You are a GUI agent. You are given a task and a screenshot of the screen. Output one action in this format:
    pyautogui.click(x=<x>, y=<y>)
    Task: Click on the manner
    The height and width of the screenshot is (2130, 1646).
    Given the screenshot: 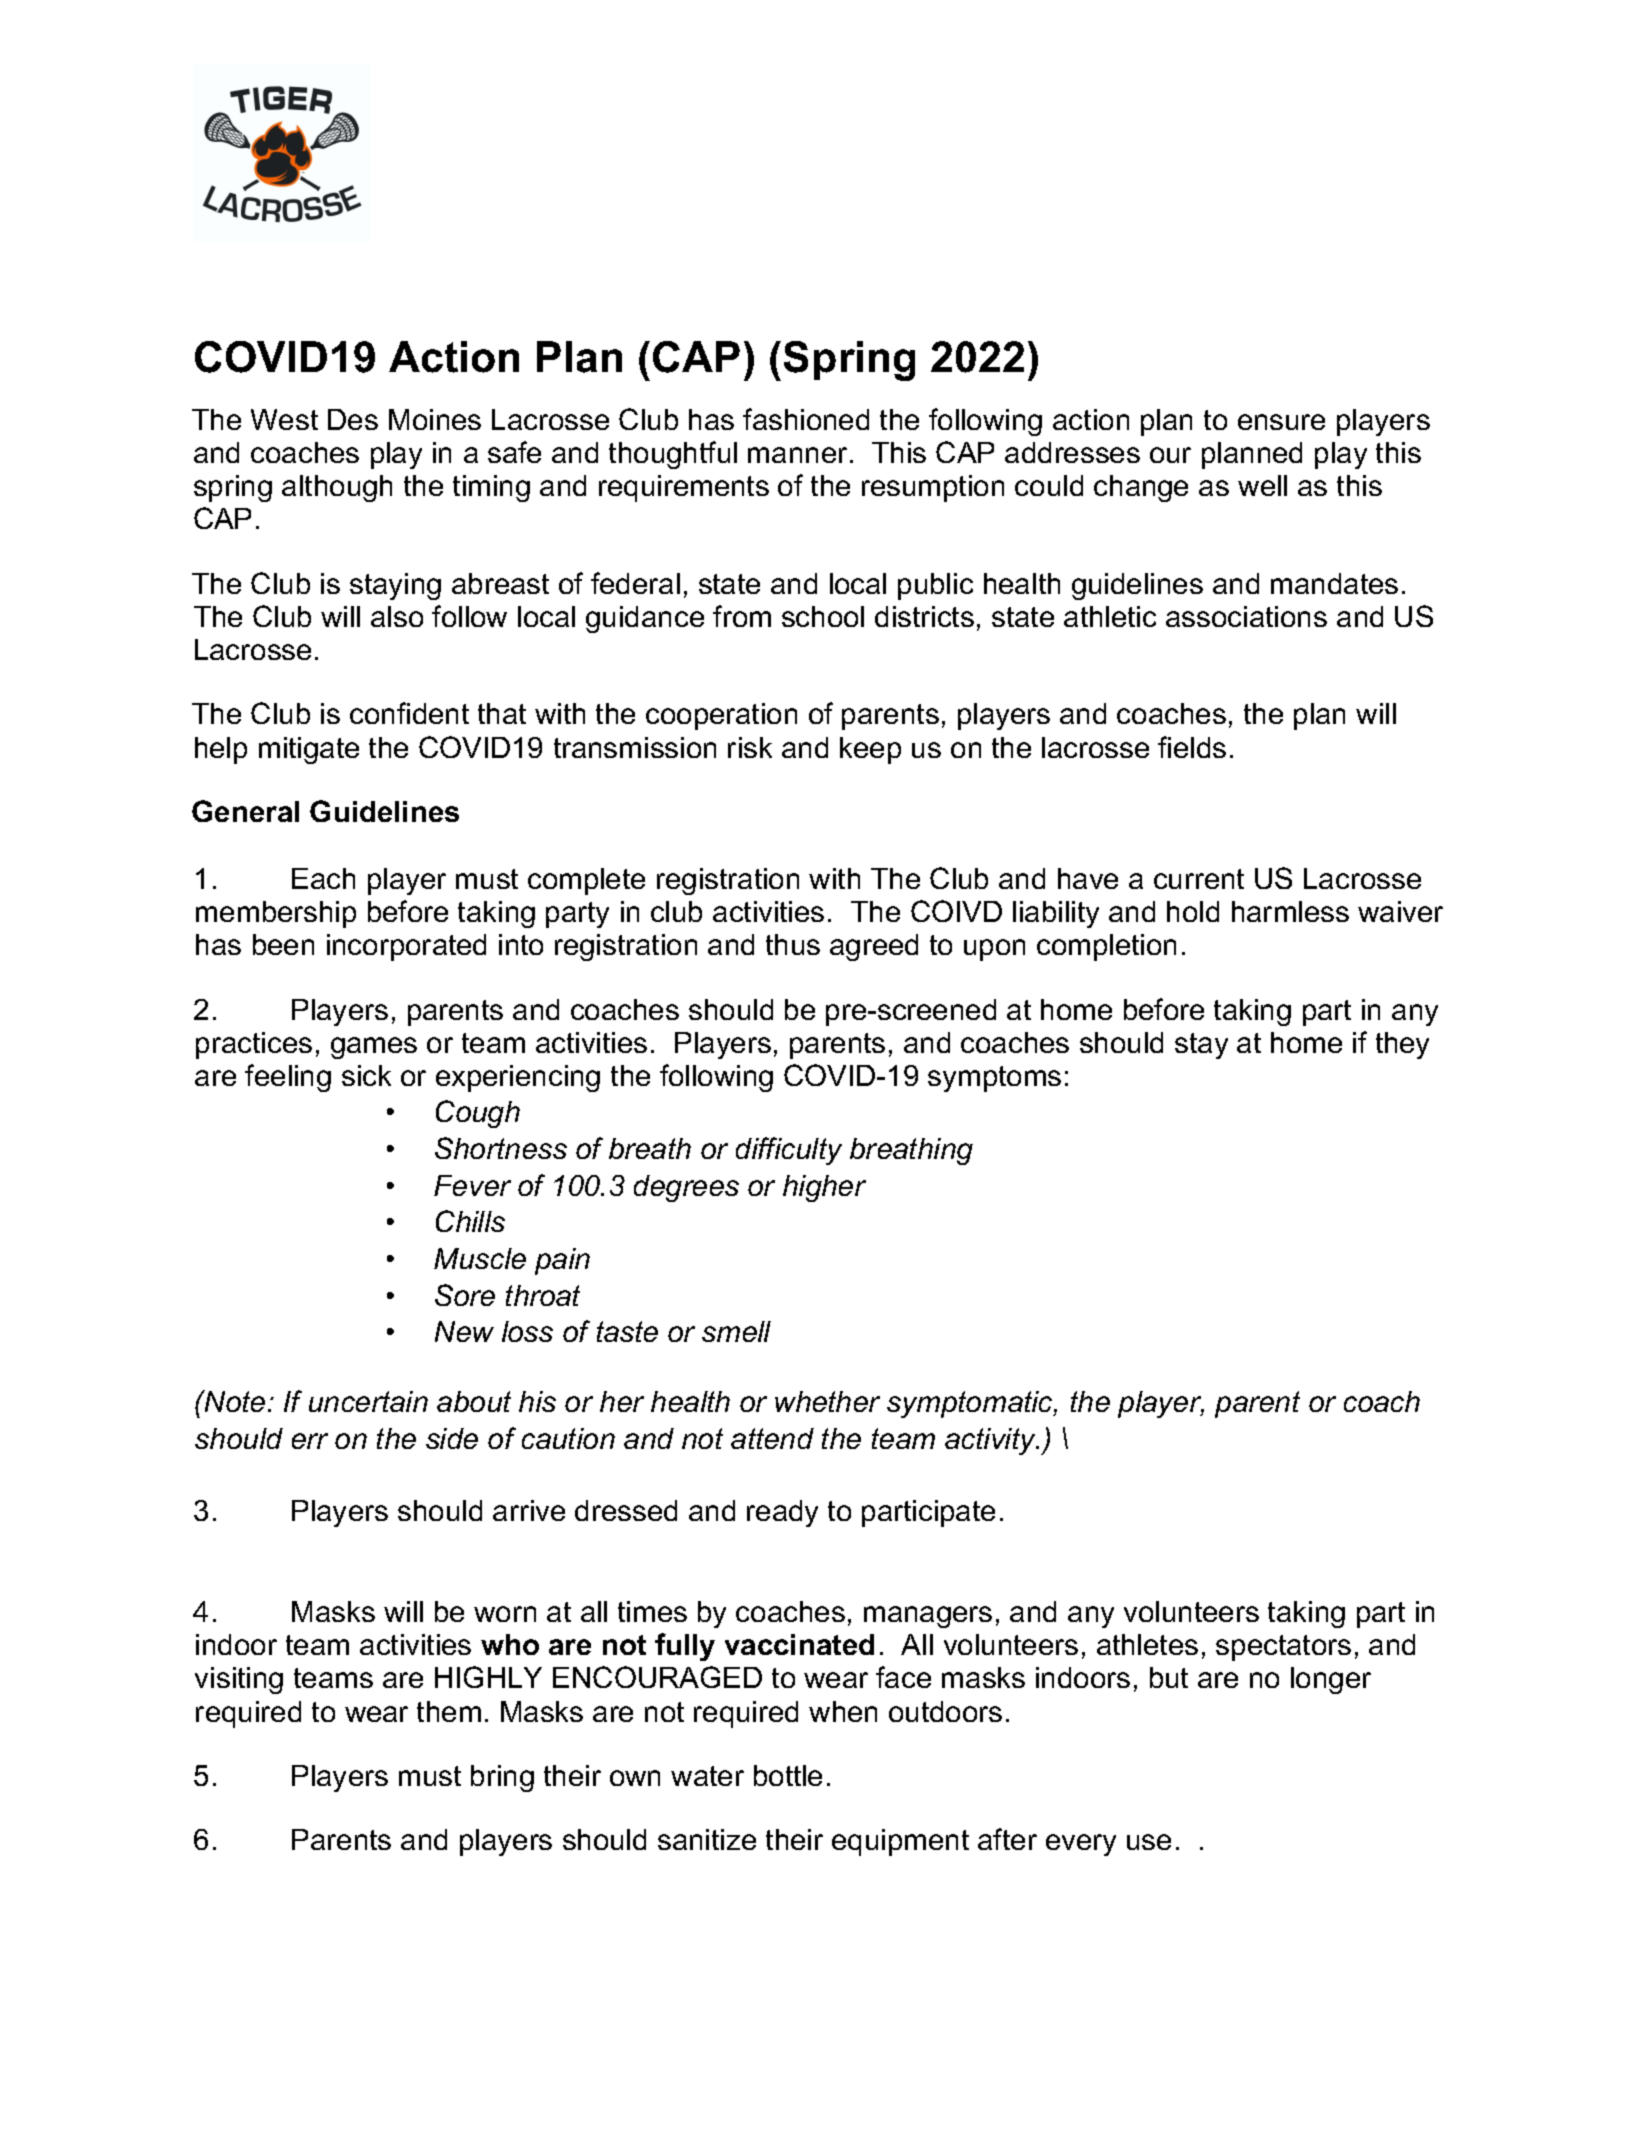 What is the action you would take?
    pyautogui.click(x=797, y=455)
